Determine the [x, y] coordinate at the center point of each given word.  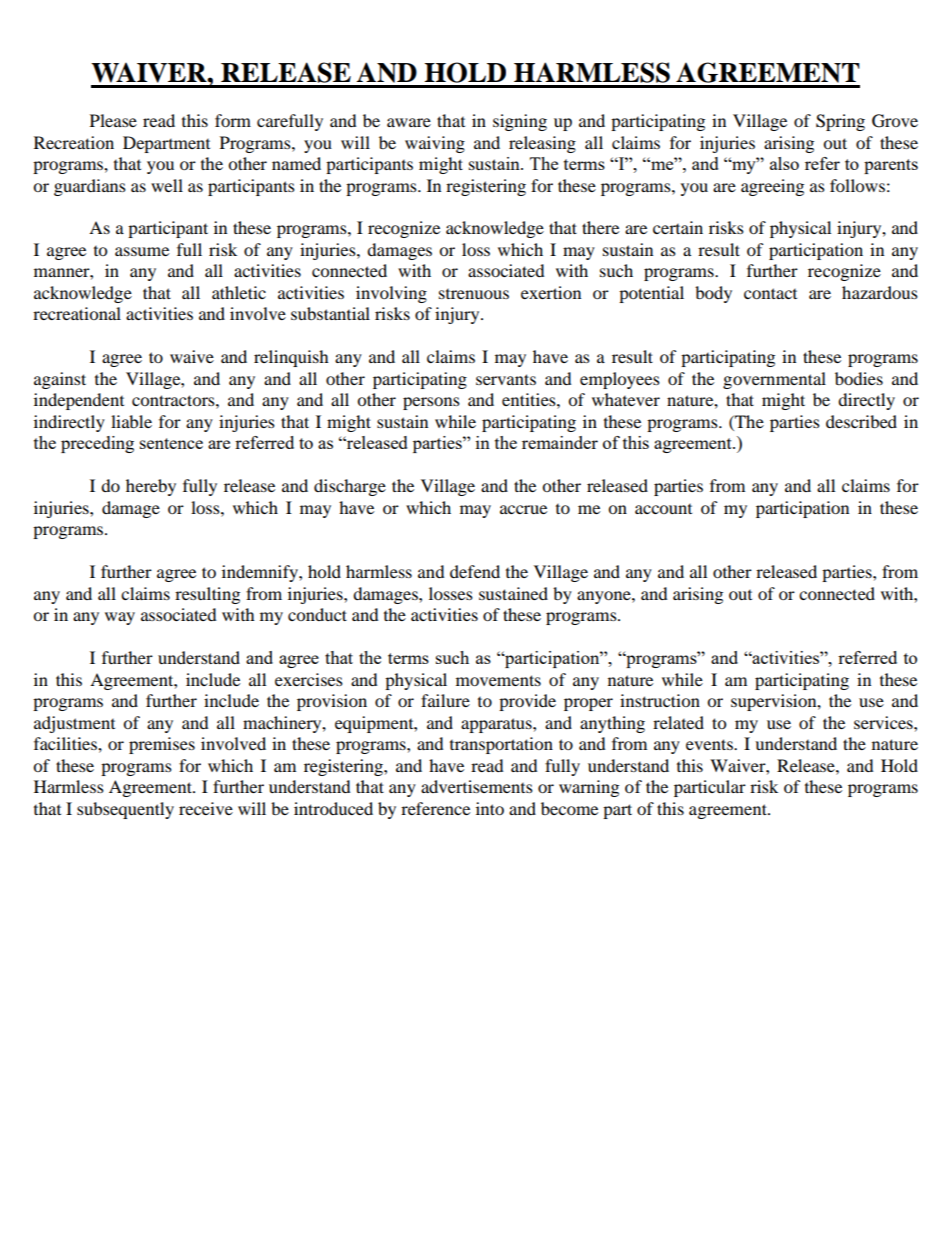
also [784, 163]
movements [498, 680]
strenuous [474, 294]
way [120, 618]
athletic [239, 292]
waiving [435, 144]
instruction [660, 700]
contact [770, 293]
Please [113, 120]
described [861, 421]
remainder [560, 442]
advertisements [477, 786]
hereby [151, 487]
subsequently [125, 810]
